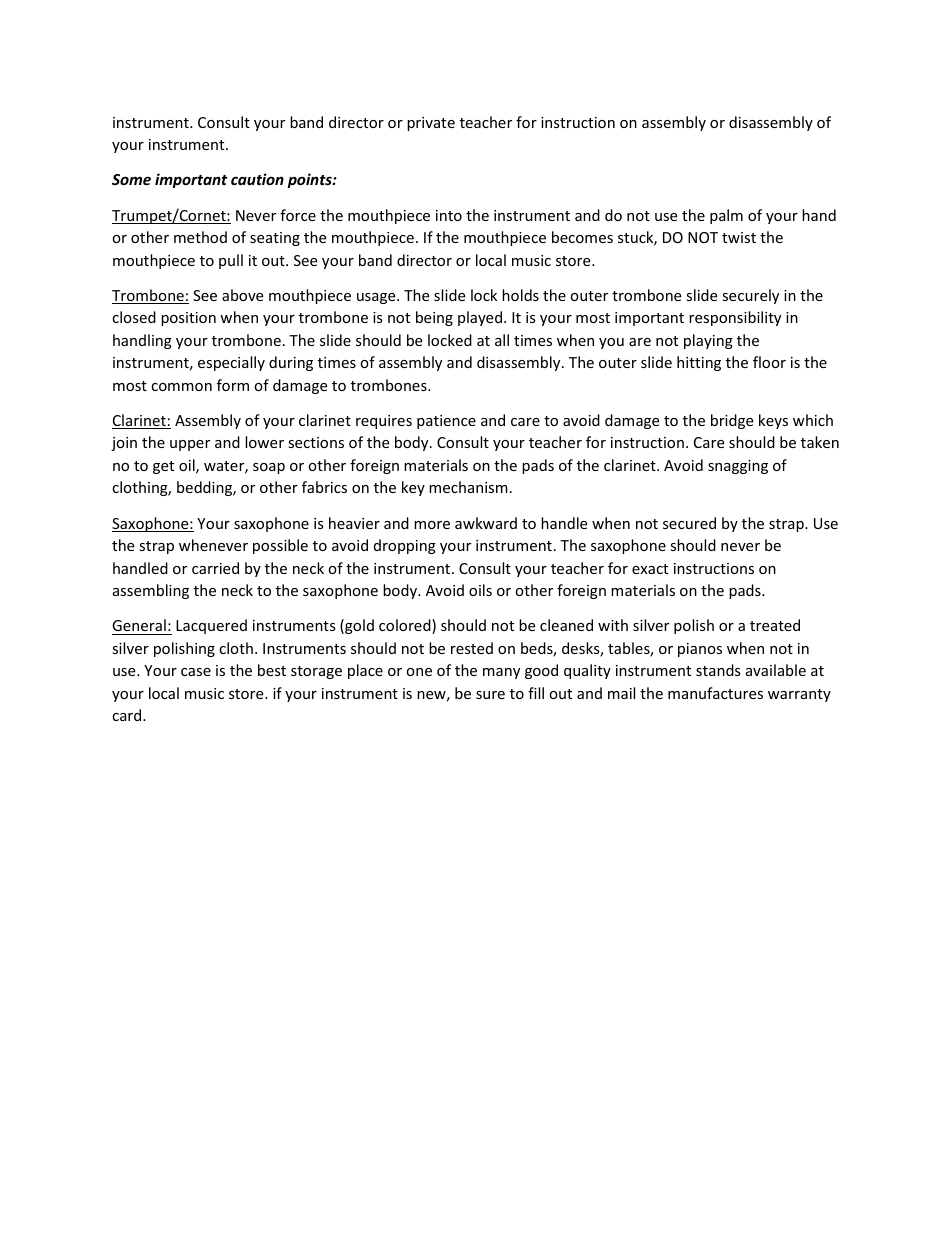 This document has height=1233, width=952. I want to click on private, so click(431, 124).
